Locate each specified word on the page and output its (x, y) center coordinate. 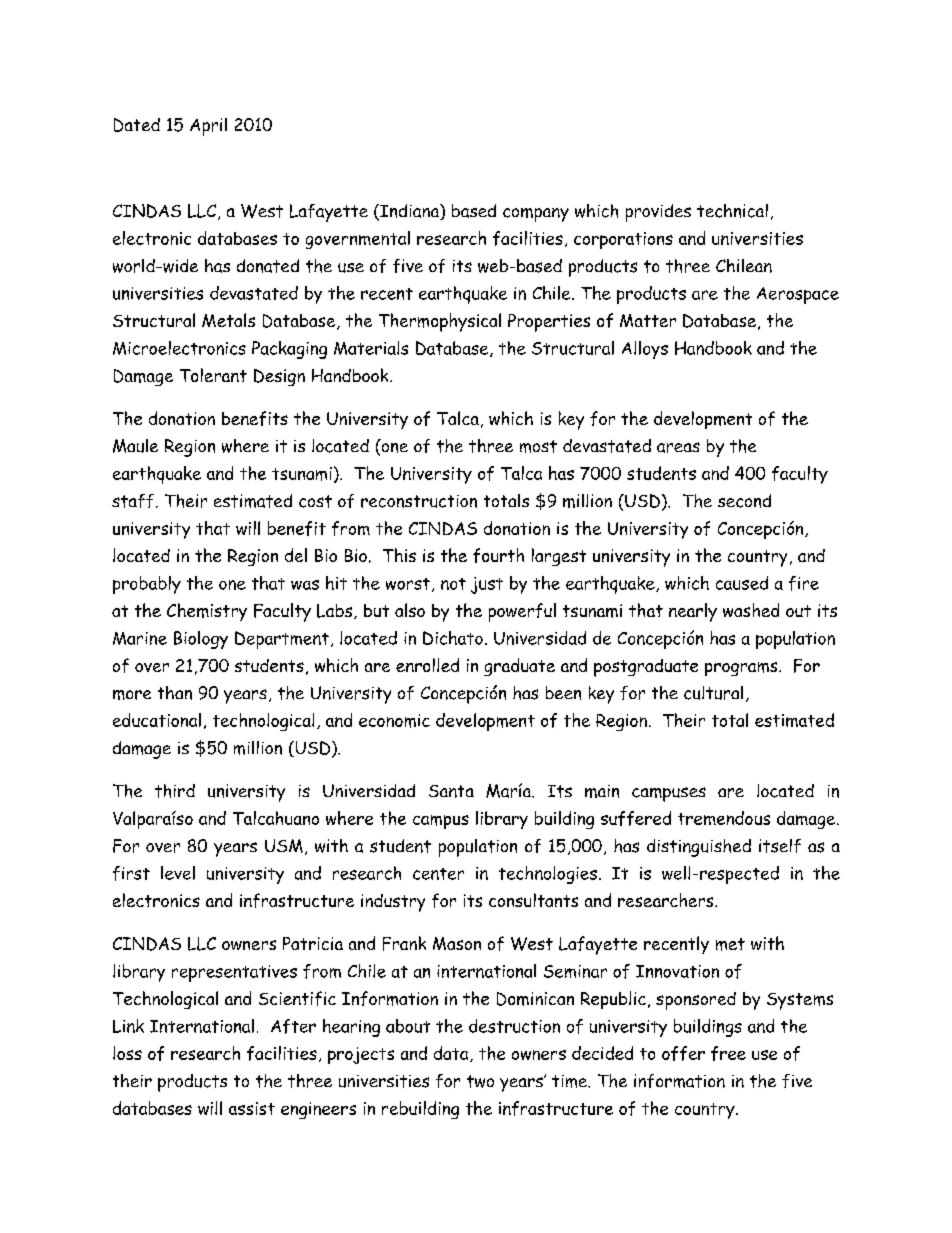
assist (252, 1108)
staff (133, 501)
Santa (451, 791)
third (175, 791)
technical (732, 211)
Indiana (409, 212)
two (480, 1081)
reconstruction (419, 501)
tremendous (724, 818)
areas (678, 447)
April (208, 127)
